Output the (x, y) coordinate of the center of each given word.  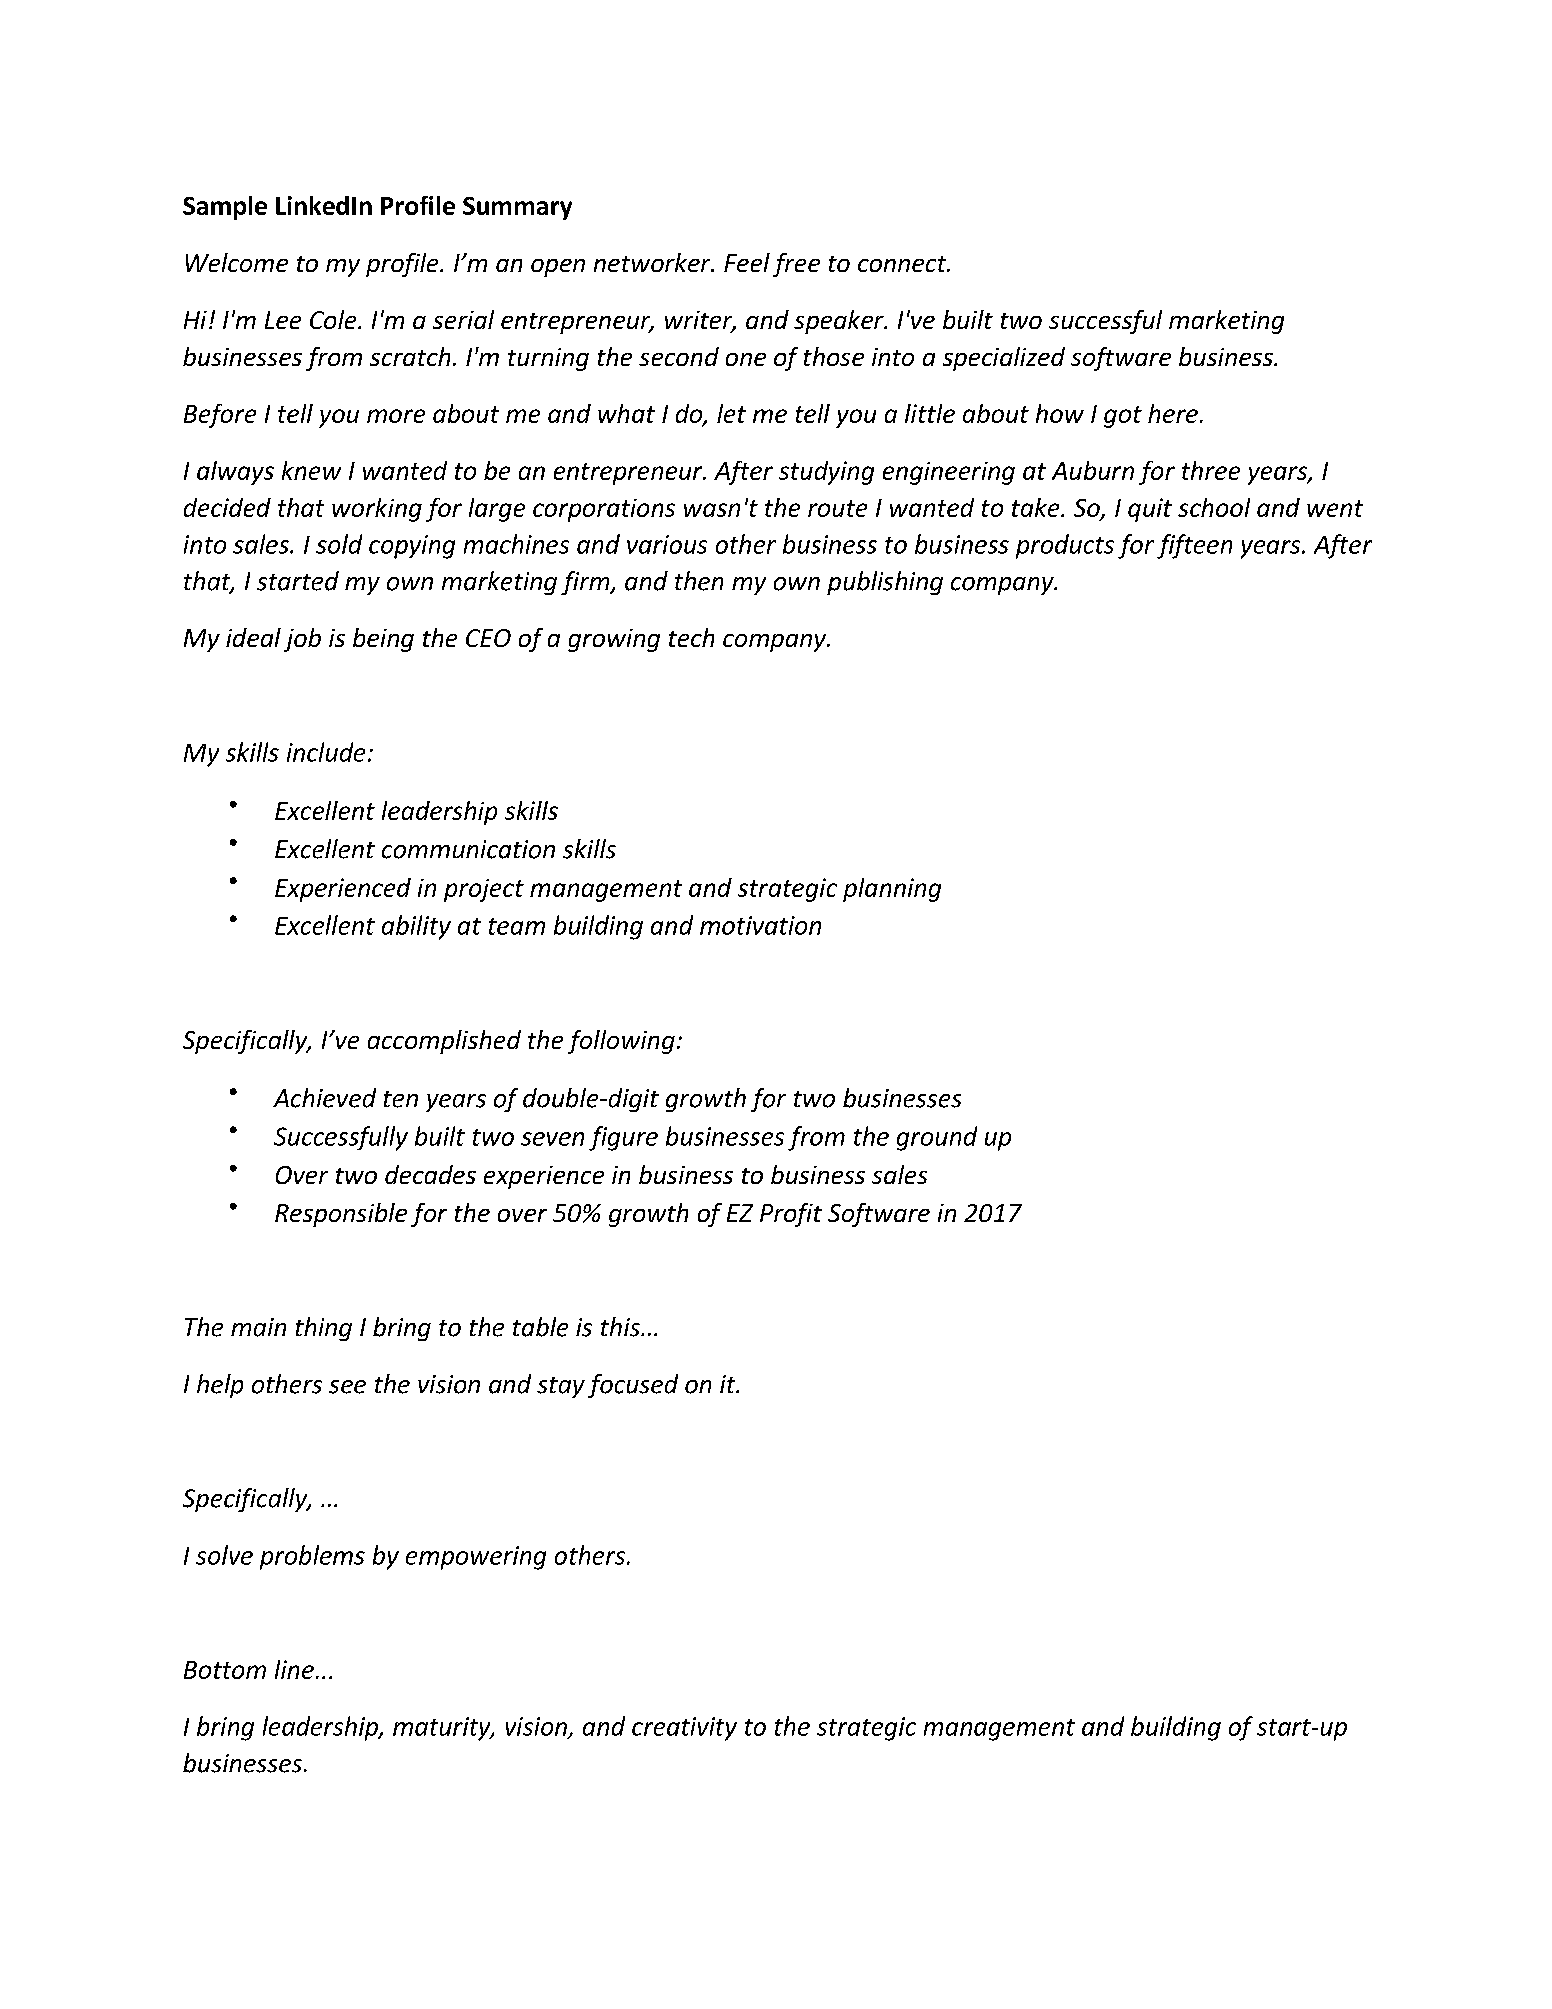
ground (937, 1138)
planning (892, 890)
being (383, 640)
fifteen (1194, 546)
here (1173, 413)
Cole (334, 319)
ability (416, 927)
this (621, 1327)
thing (324, 1329)
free (796, 265)
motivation (760, 925)
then (699, 581)
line (294, 1669)
